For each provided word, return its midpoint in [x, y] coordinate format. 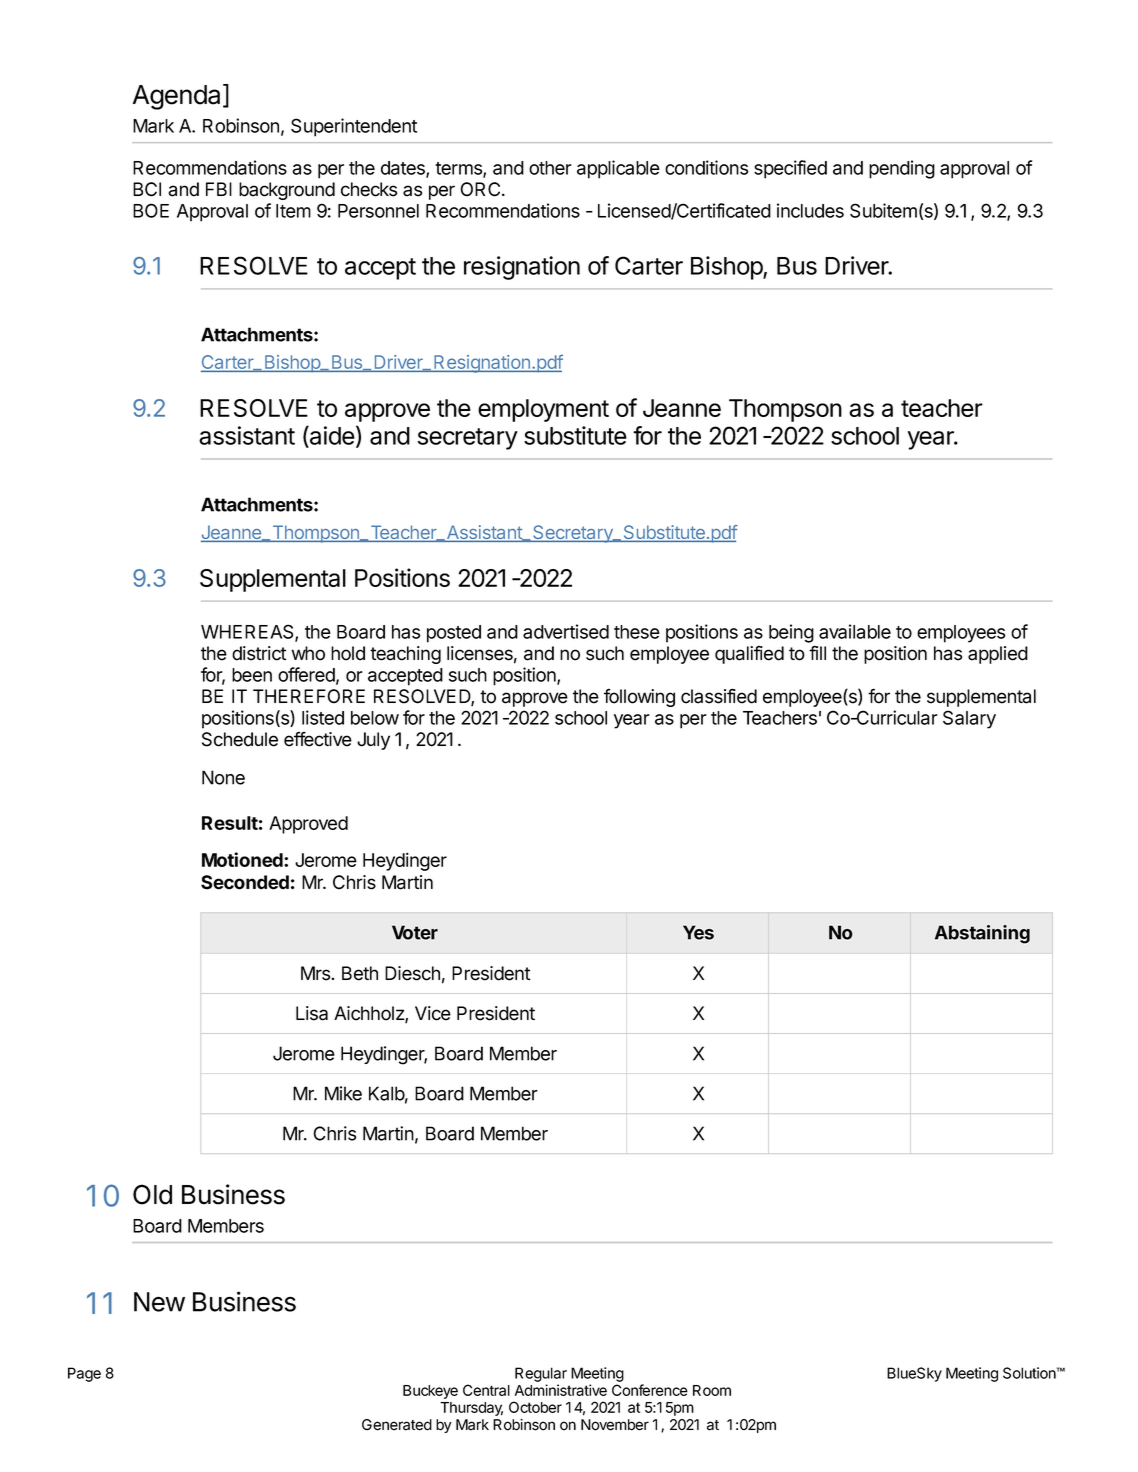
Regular [541, 1374]
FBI [219, 189]
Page [84, 1374]
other [550, 168]
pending [902, 169]
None [223, 777]
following [639, 697]
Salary [969, 719]
